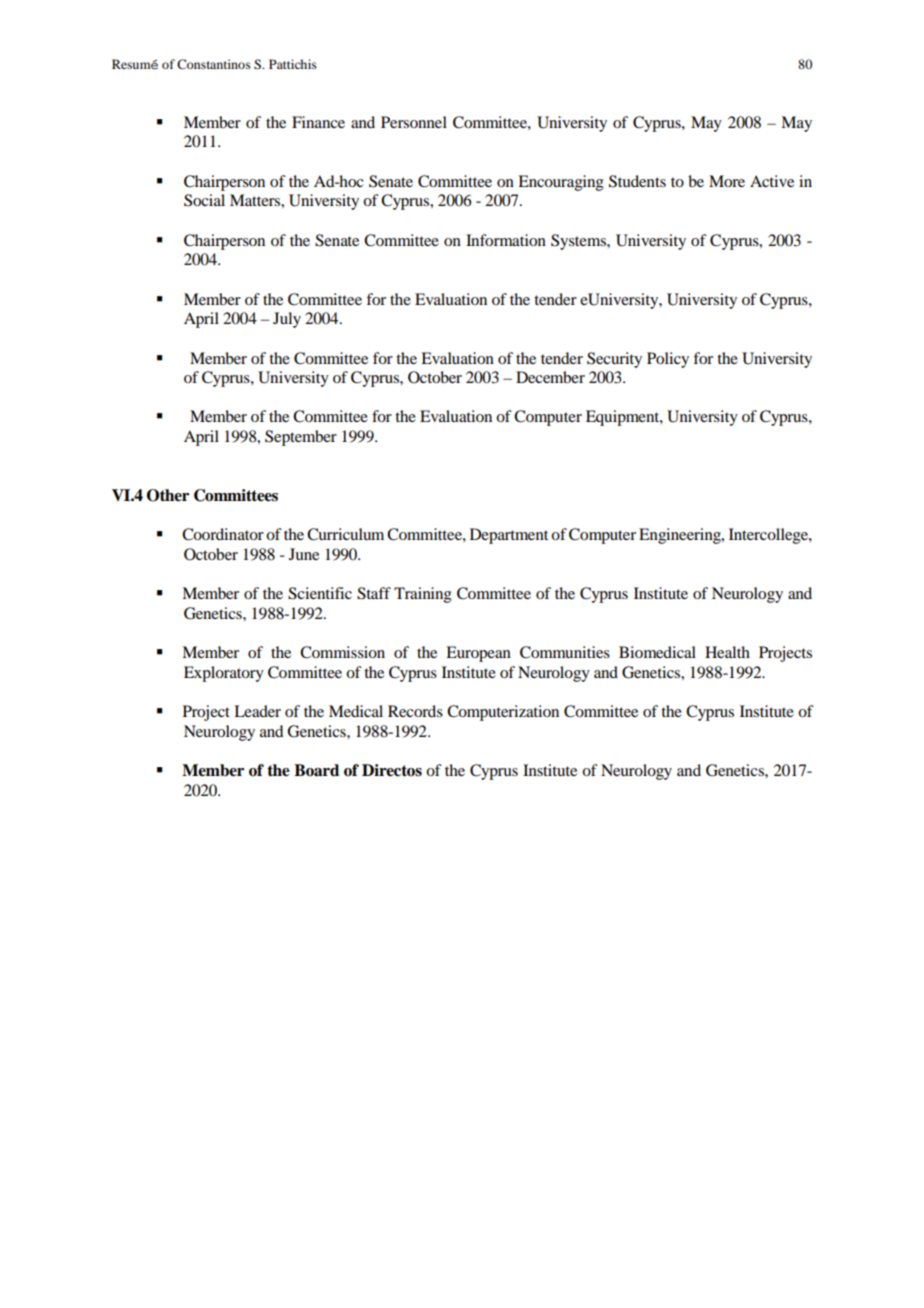 The image size is (924, 1308). Describe the element at coordinates (414, 122) in the screenshot. I see `Personnel` at that location.
